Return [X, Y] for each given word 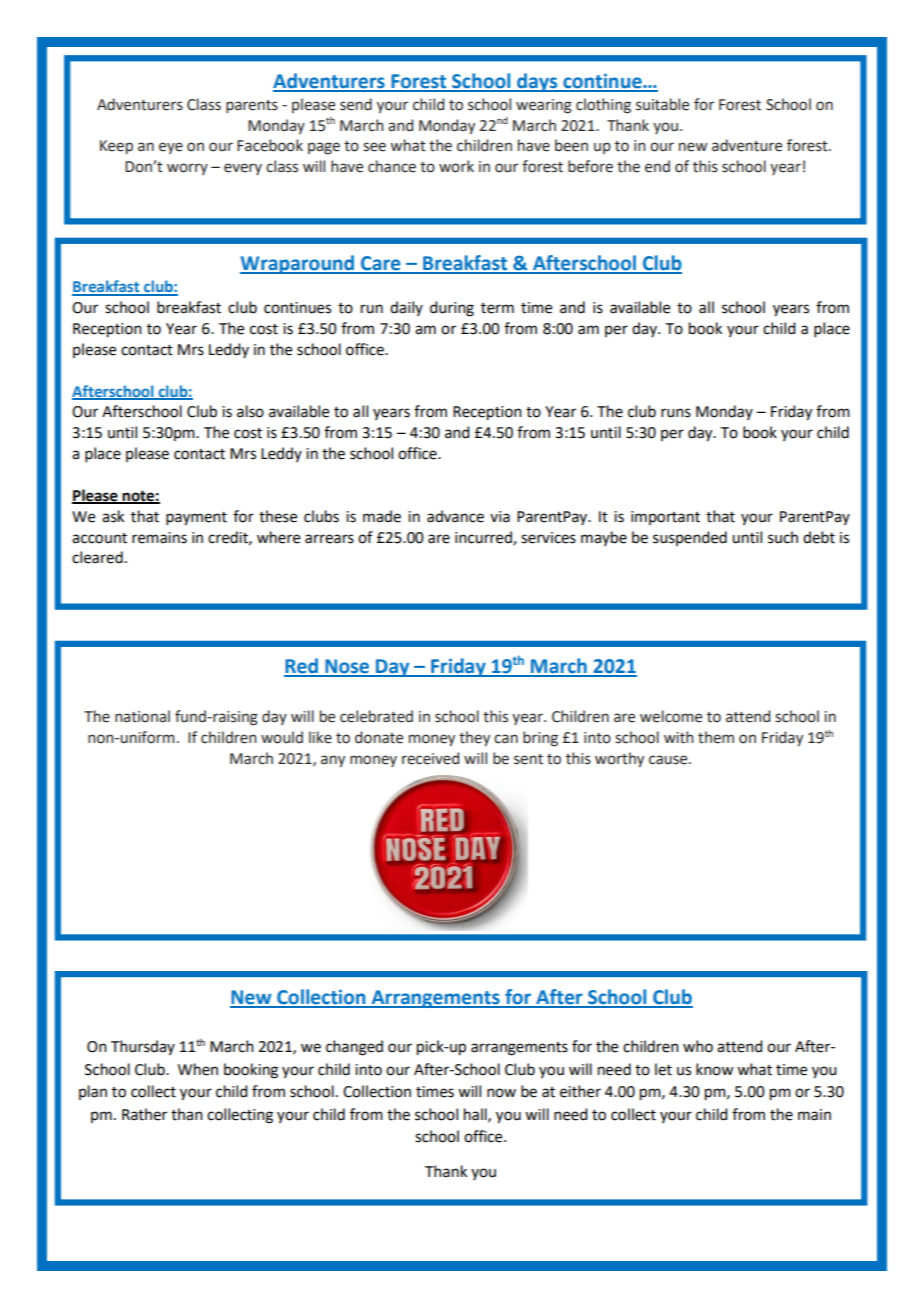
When [198, 1069]
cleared [97, 557]
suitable [662, 104]
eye [171, 148]
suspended [690, 538]
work [456, 166]
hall [476, 1115]
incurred [484, 538]
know [714, 1069]
